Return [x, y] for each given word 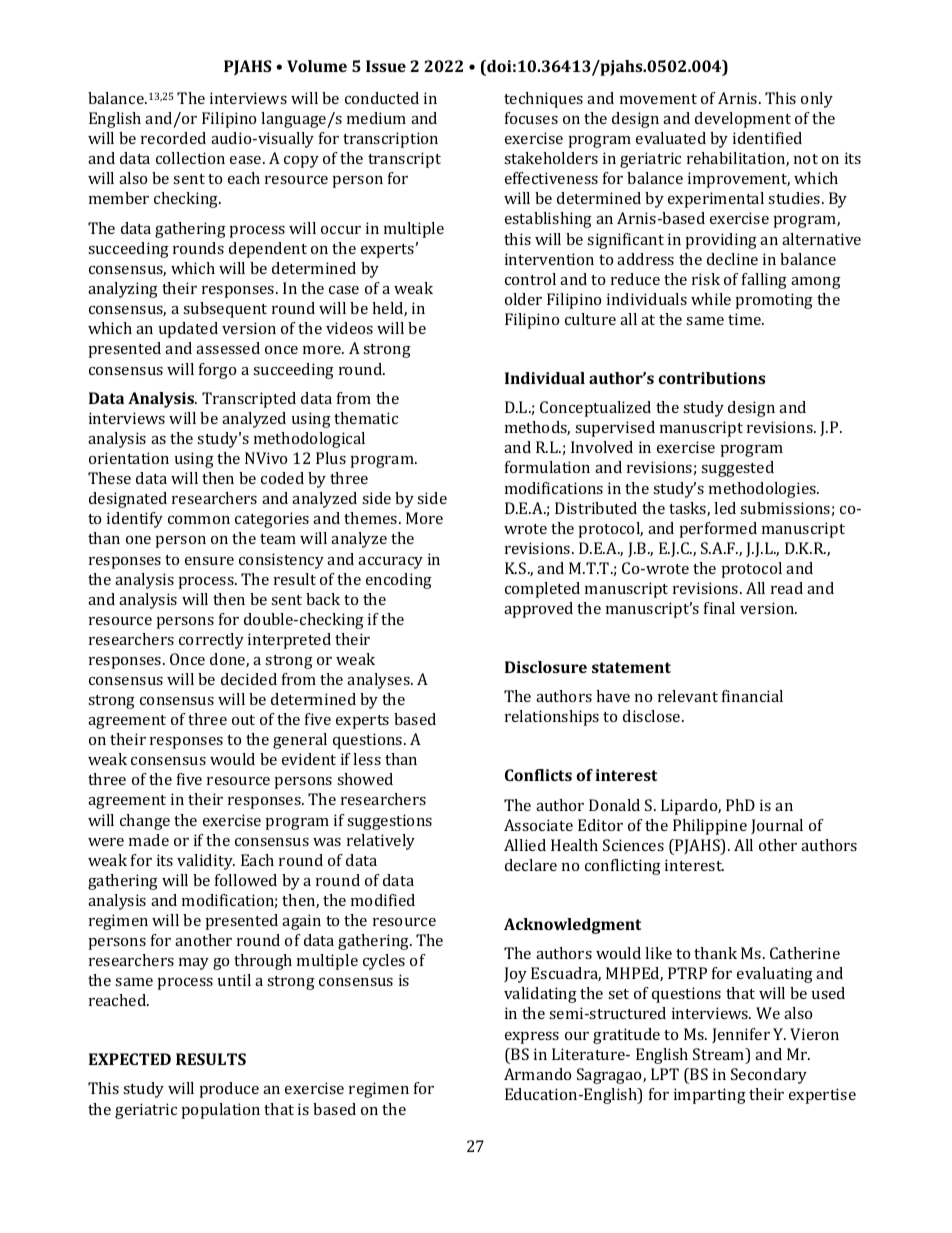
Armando [537, 1074]
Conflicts [538, 775]
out [243, 720]
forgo [217, 371]
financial [752, 696]
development [743, 120]
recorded [173, 138]
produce [229, 1090]
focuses [531, 118]
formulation [547, 467]
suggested [737, 469]
